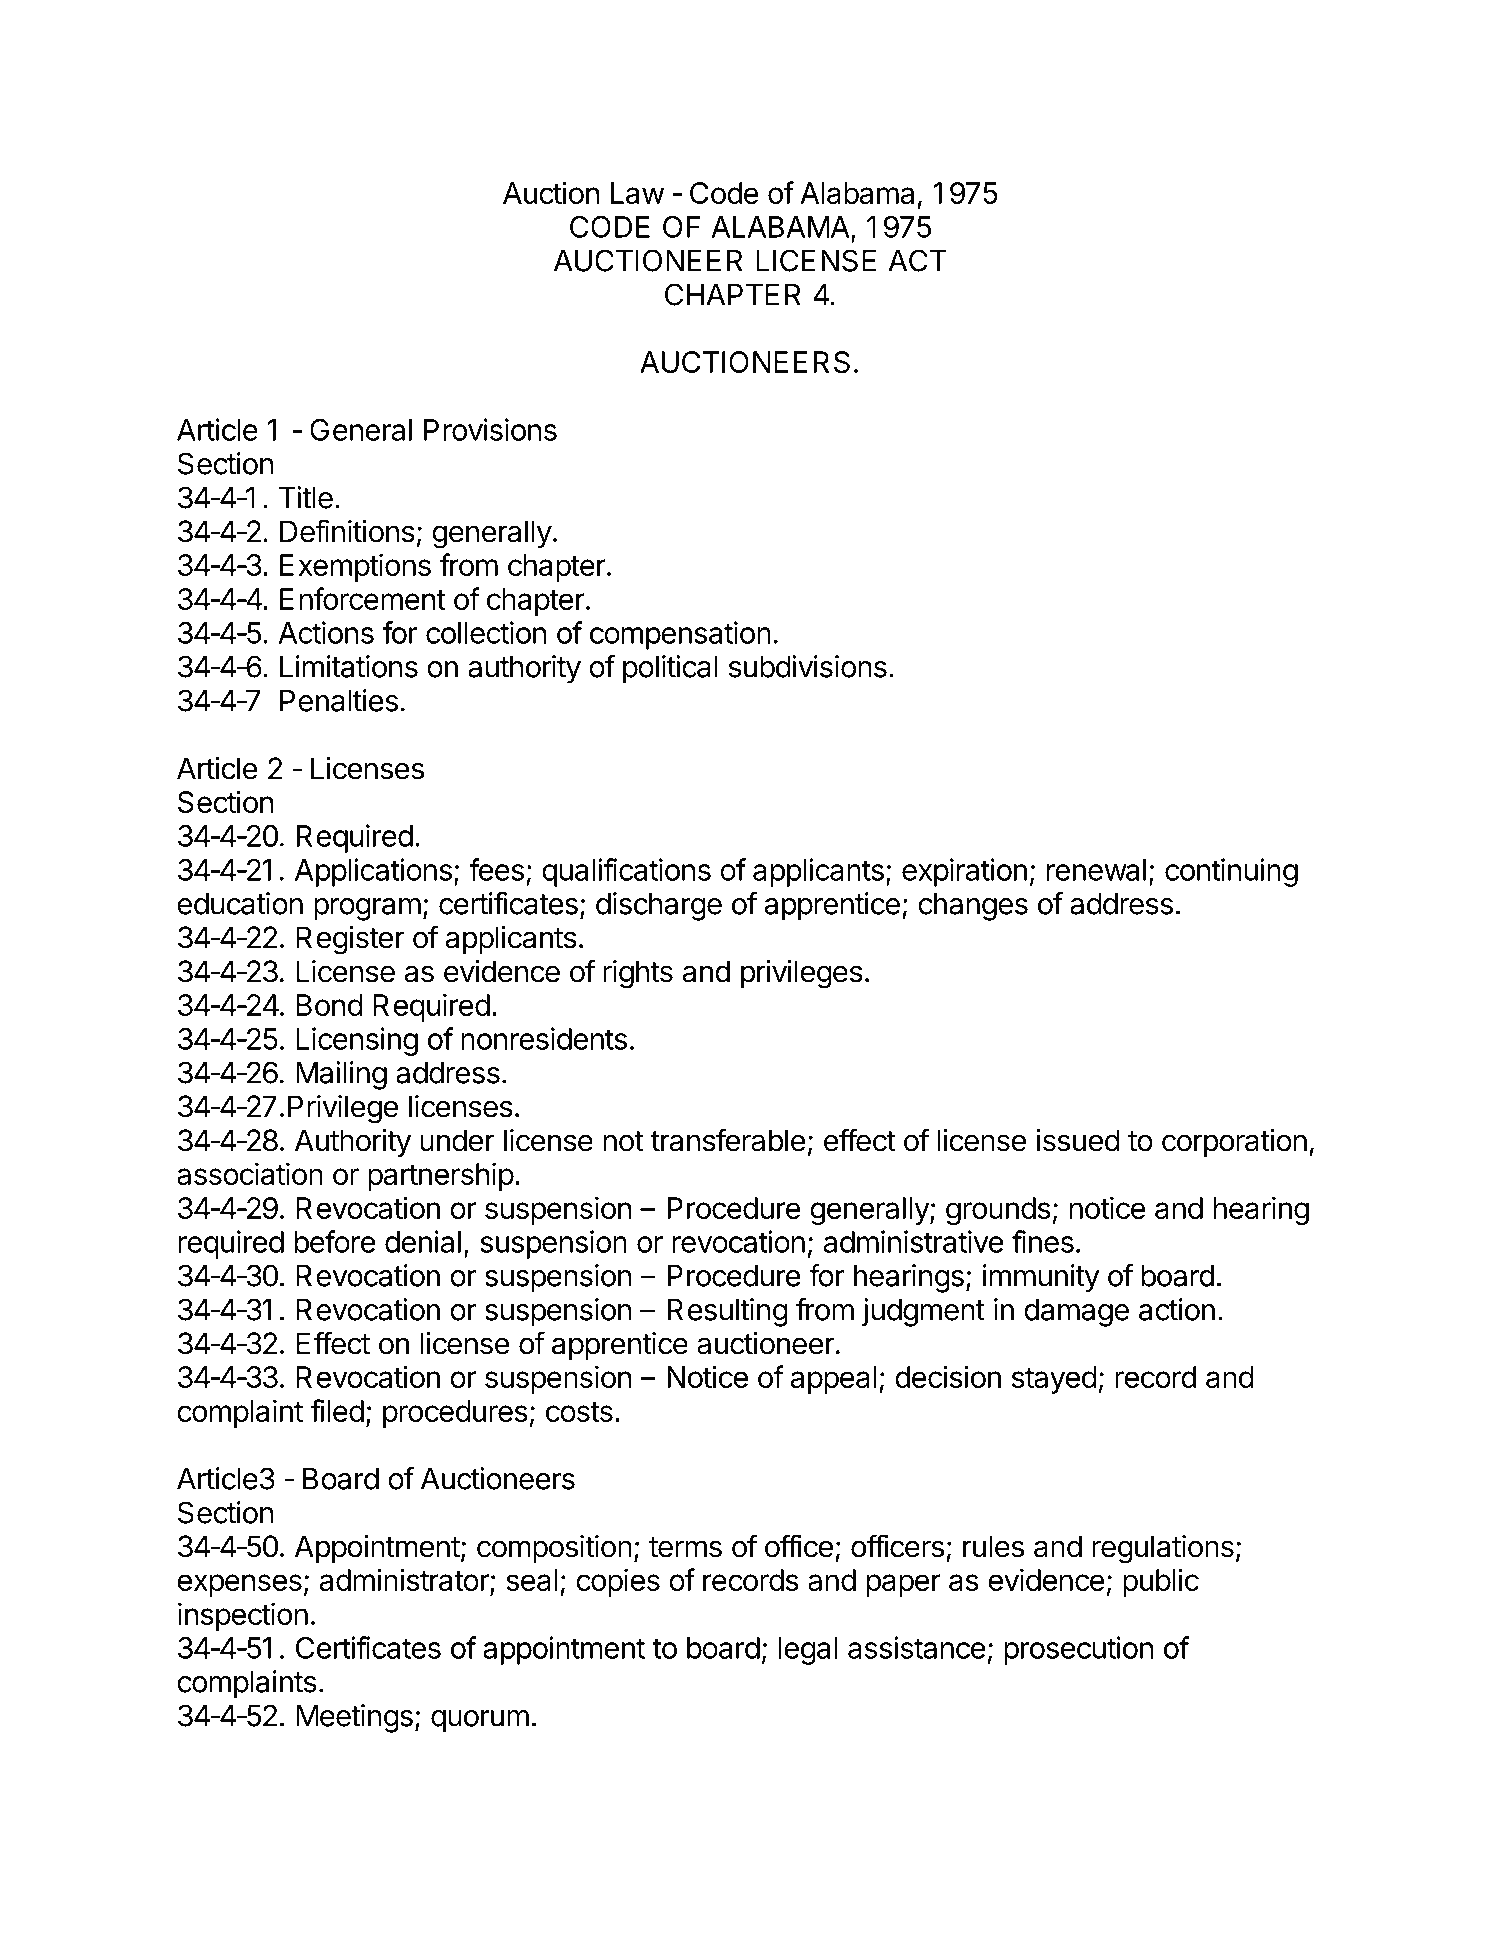 The width and height of the screenshot is (1500, 1942). Describe the element at coordinates (1096, 870) in the screenshot. I see `renewal` at that location.
